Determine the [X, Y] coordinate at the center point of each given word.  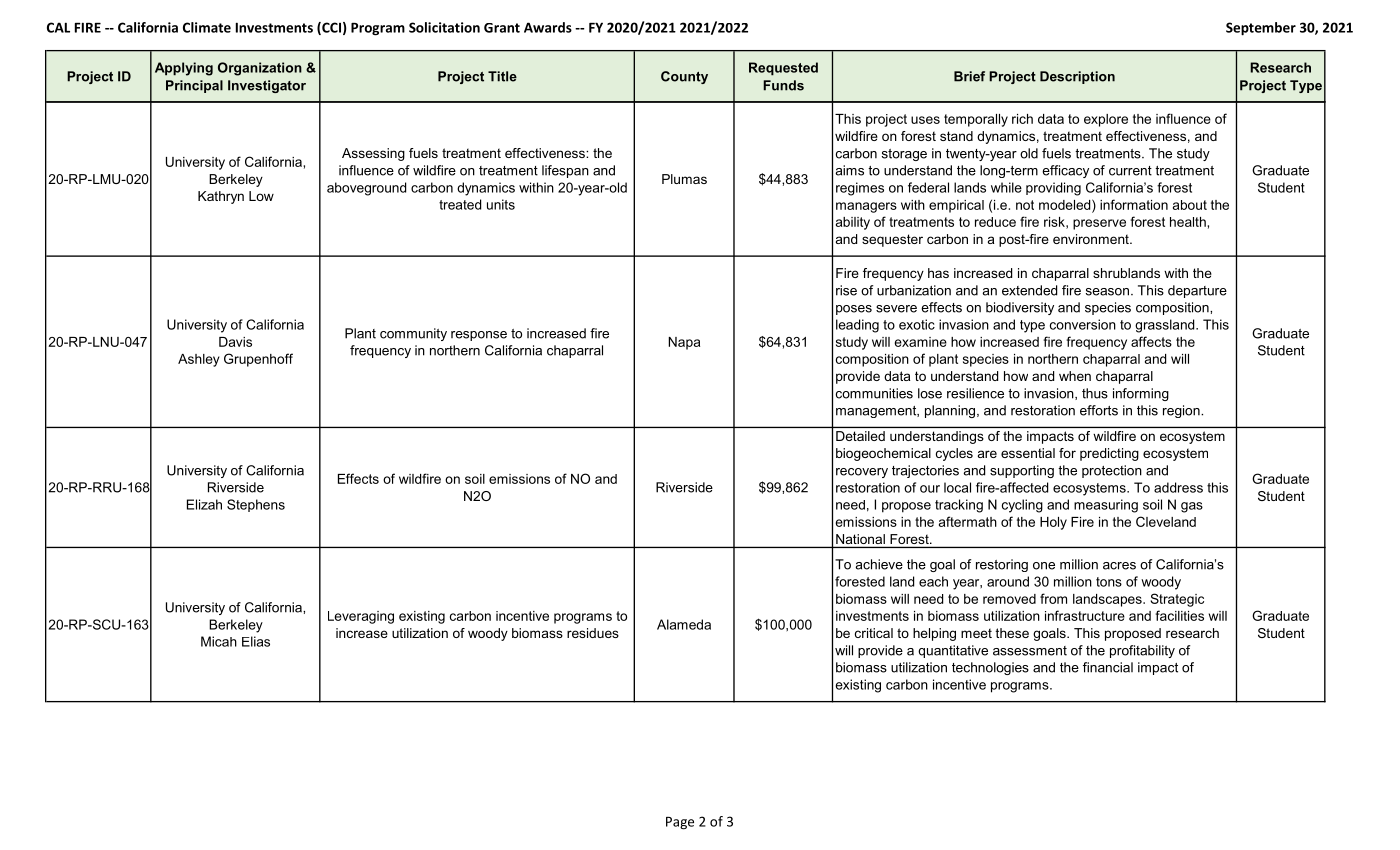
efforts [1099, 410]
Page [680, 823]
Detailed [860, 436]
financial [1108, 667]
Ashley [199, 360]
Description [1077, 77]
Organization [260, 69]
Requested [783, 69]
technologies [990, 668]
